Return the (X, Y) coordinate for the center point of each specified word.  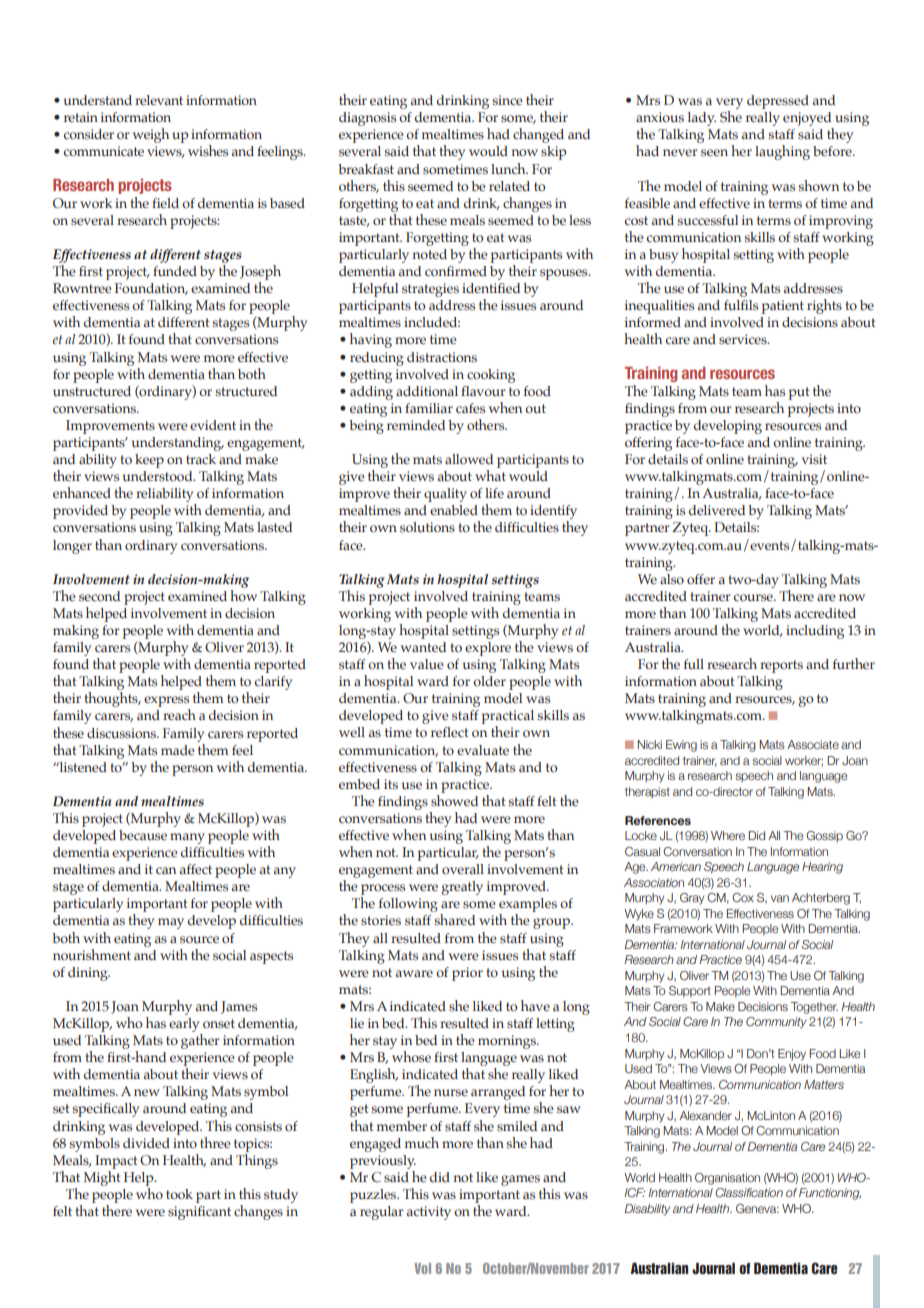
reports (781, 666)
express (167, 703)
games (520, 1180)
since (508, 100)
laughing (782, 152)
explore (488, 649)
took (179, 1194)
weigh (151, 135)
